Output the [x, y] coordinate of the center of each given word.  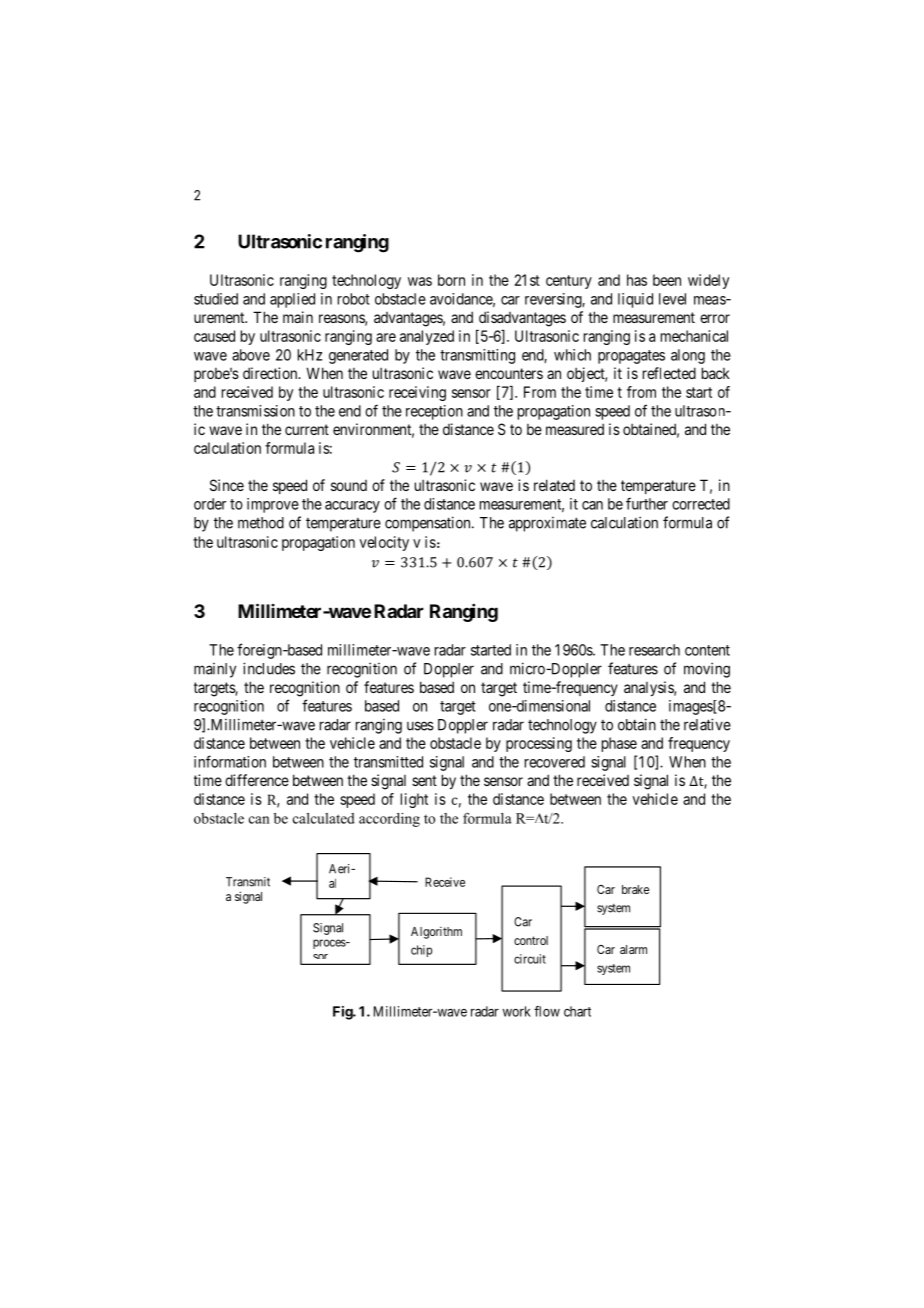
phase [619, 744]
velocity [384, 543]
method [261, 523]
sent [424, 780]
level [672, 299]
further [647, 503]
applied [292, 300]
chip [421, 951]
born [451, 280]
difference [257, 780]
